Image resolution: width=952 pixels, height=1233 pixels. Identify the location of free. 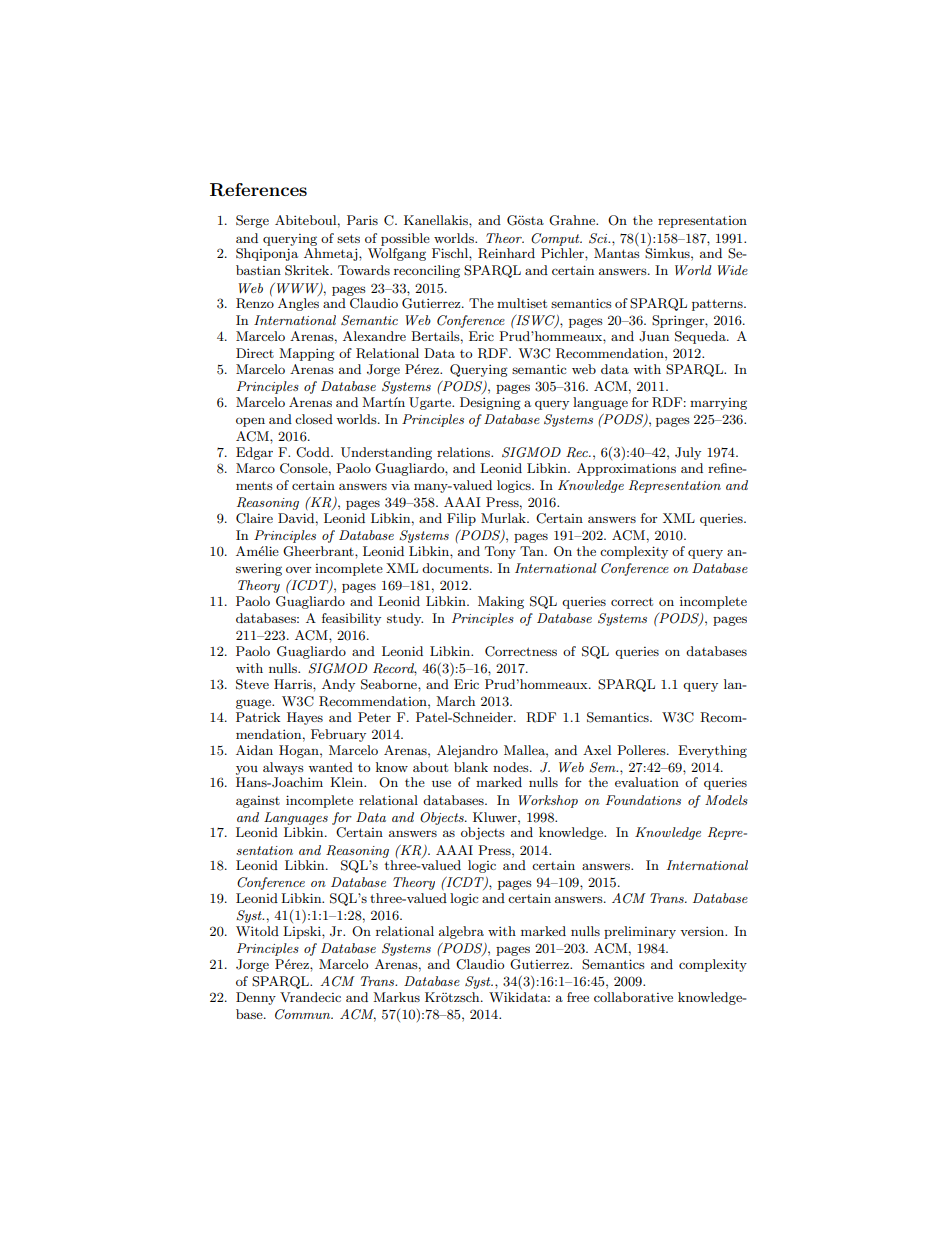
(578, 997).
